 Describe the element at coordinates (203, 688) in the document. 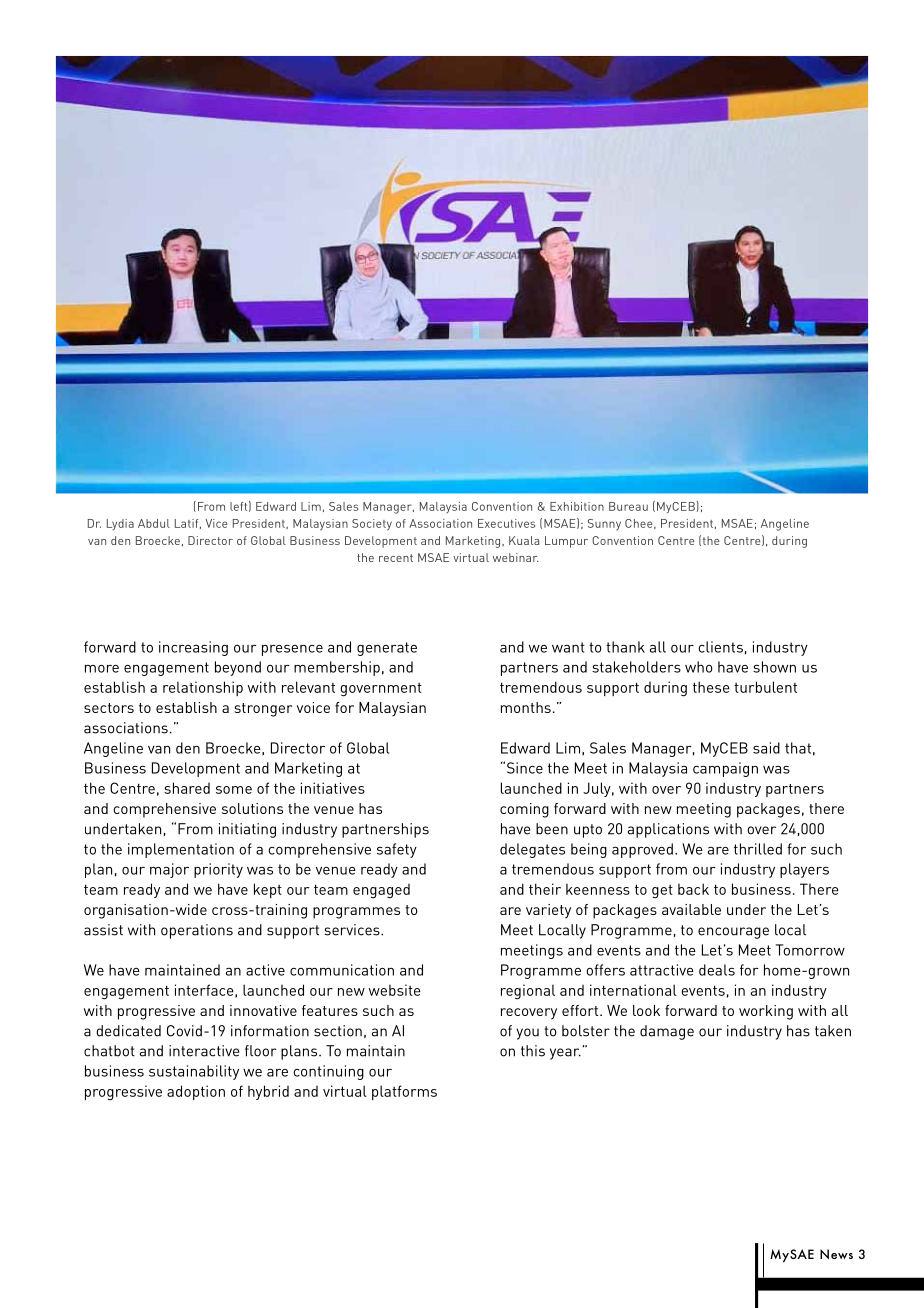

I see `relationship` at that location.
